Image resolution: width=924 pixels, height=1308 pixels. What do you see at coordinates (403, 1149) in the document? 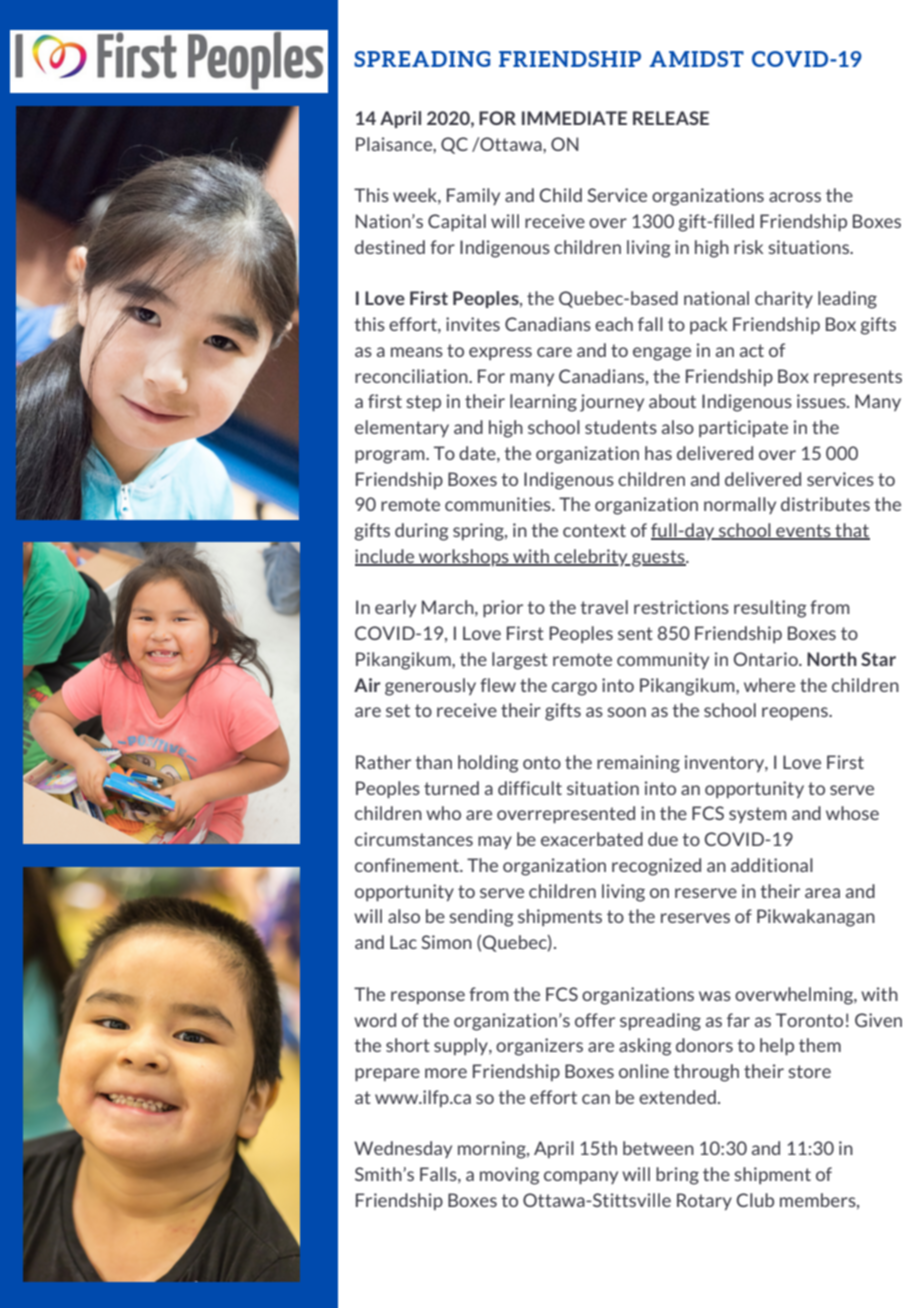
I see `Wednesday` at bounding box center [403, 1149].
